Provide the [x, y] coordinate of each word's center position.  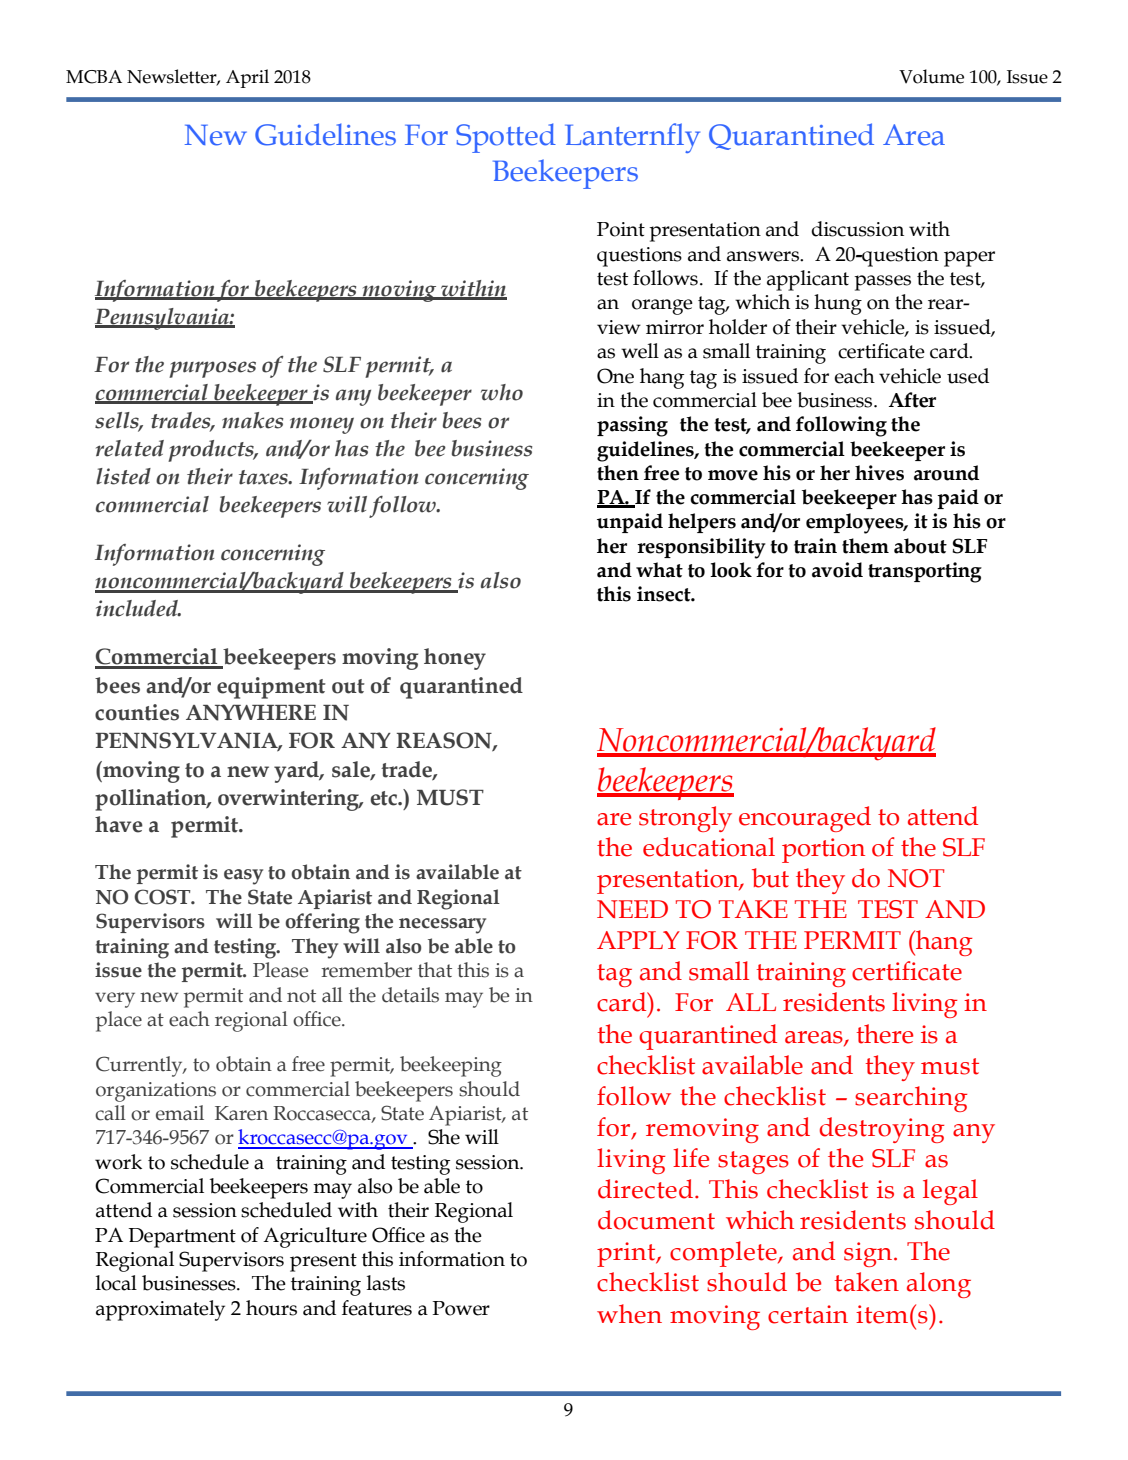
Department [182, 1238]
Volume [931, 76]
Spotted [506, 138]
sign [868, 1254]
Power [461, 1308]
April [247, 78]
